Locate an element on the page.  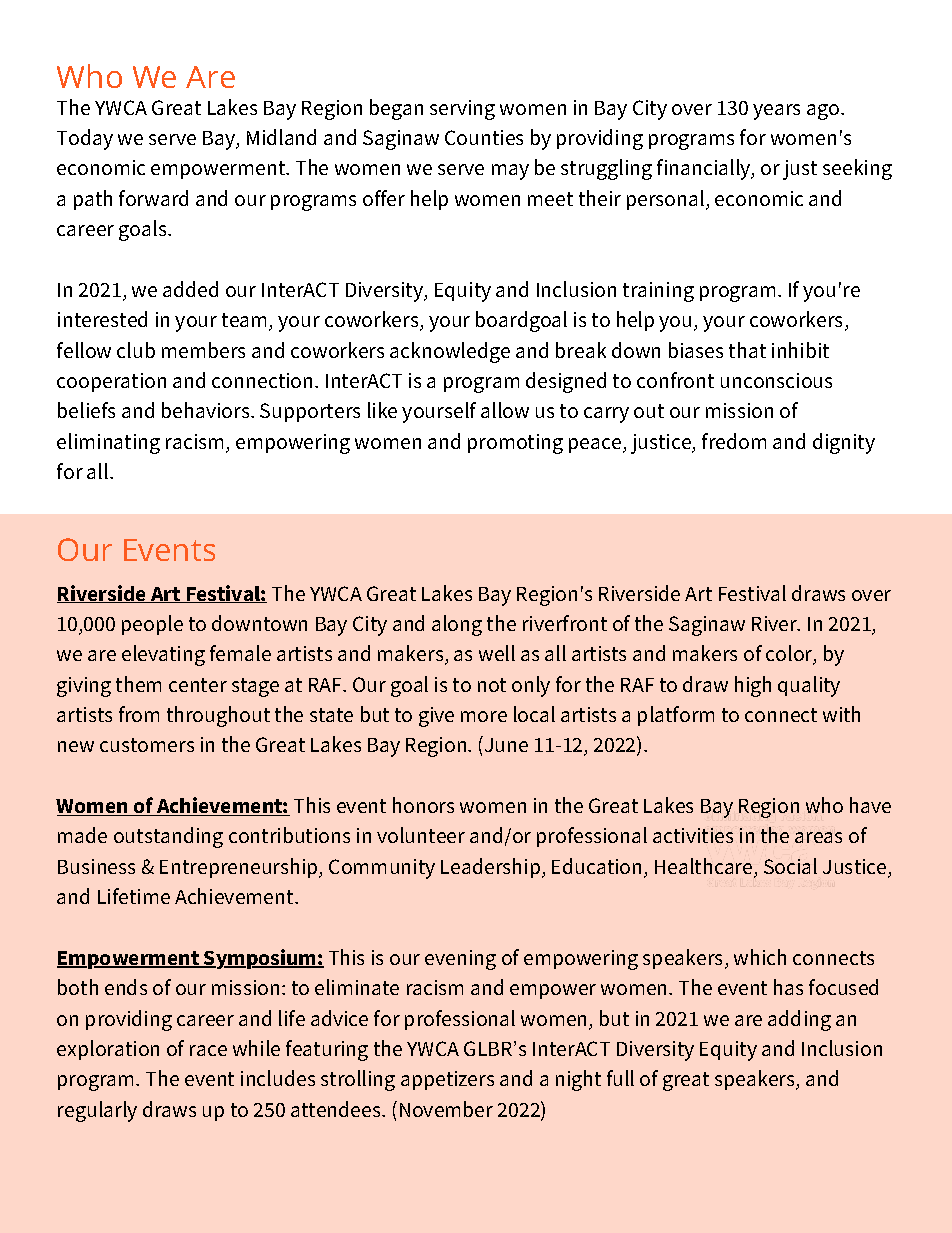
Today is located at coordinates (85, 139).
